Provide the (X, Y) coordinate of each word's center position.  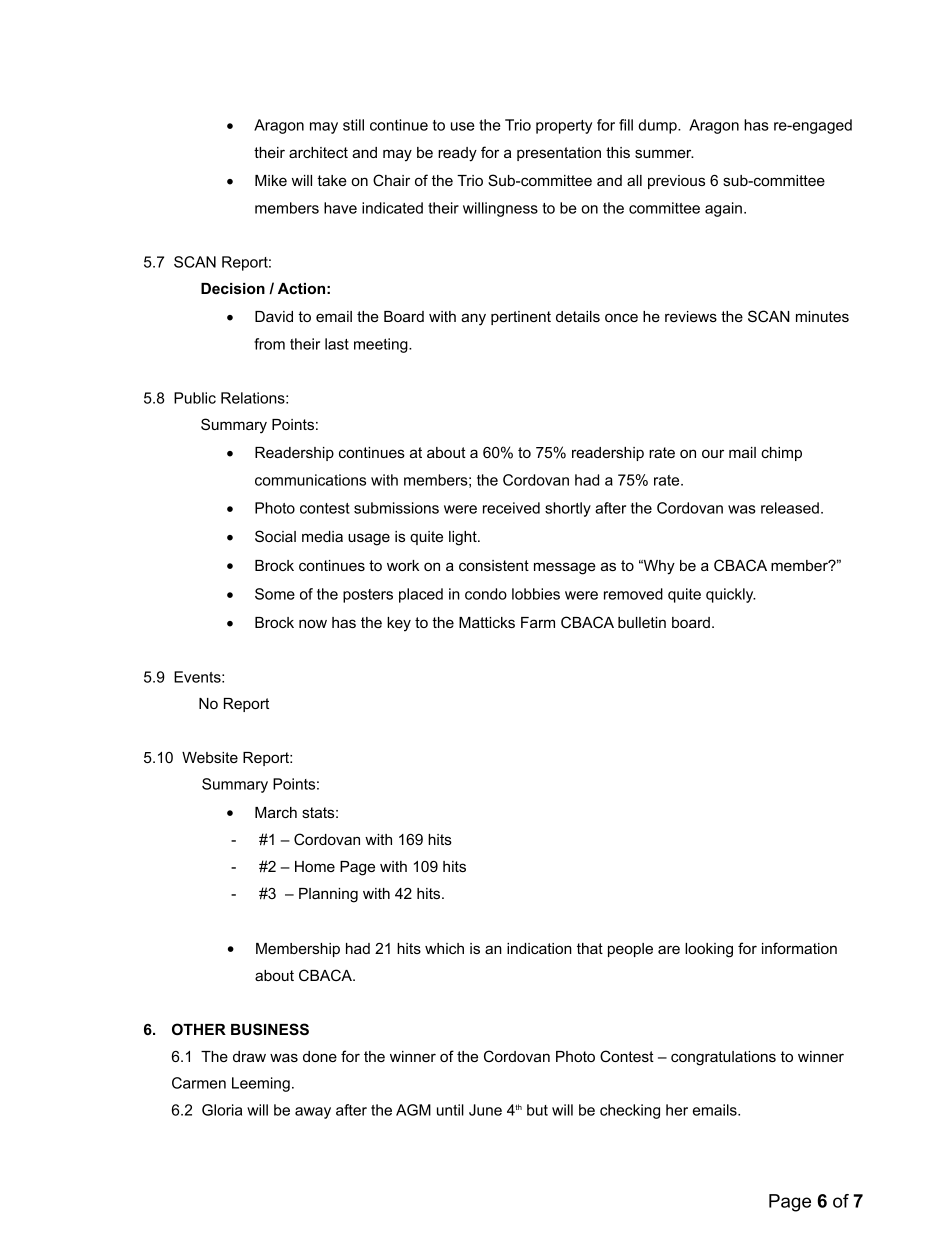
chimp (781, 454)
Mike (271, 180)
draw (249, 1056)
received (511, 508)
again (723, 209)
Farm (538, 622)
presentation (559, 154)
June (485, 1110)
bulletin (642, 622)
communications (310, 480)
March (276, 812)
